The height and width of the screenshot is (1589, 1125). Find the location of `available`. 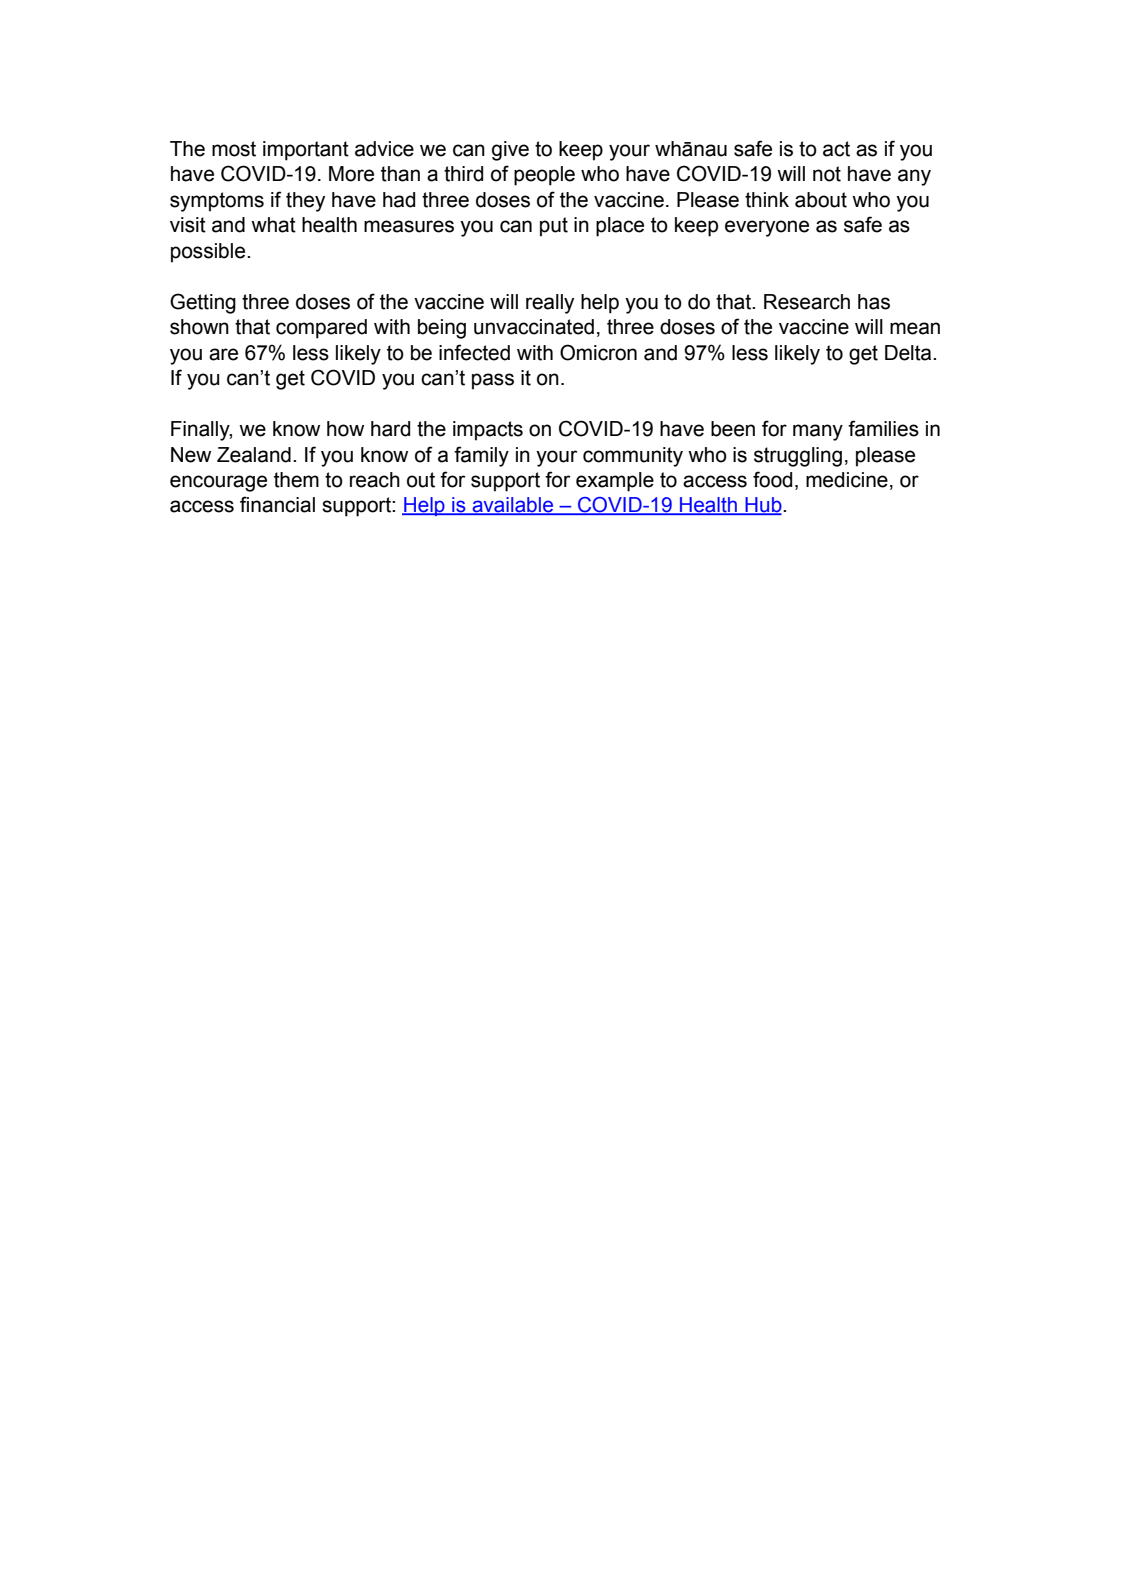

available is located at coordinates (513, 506).
